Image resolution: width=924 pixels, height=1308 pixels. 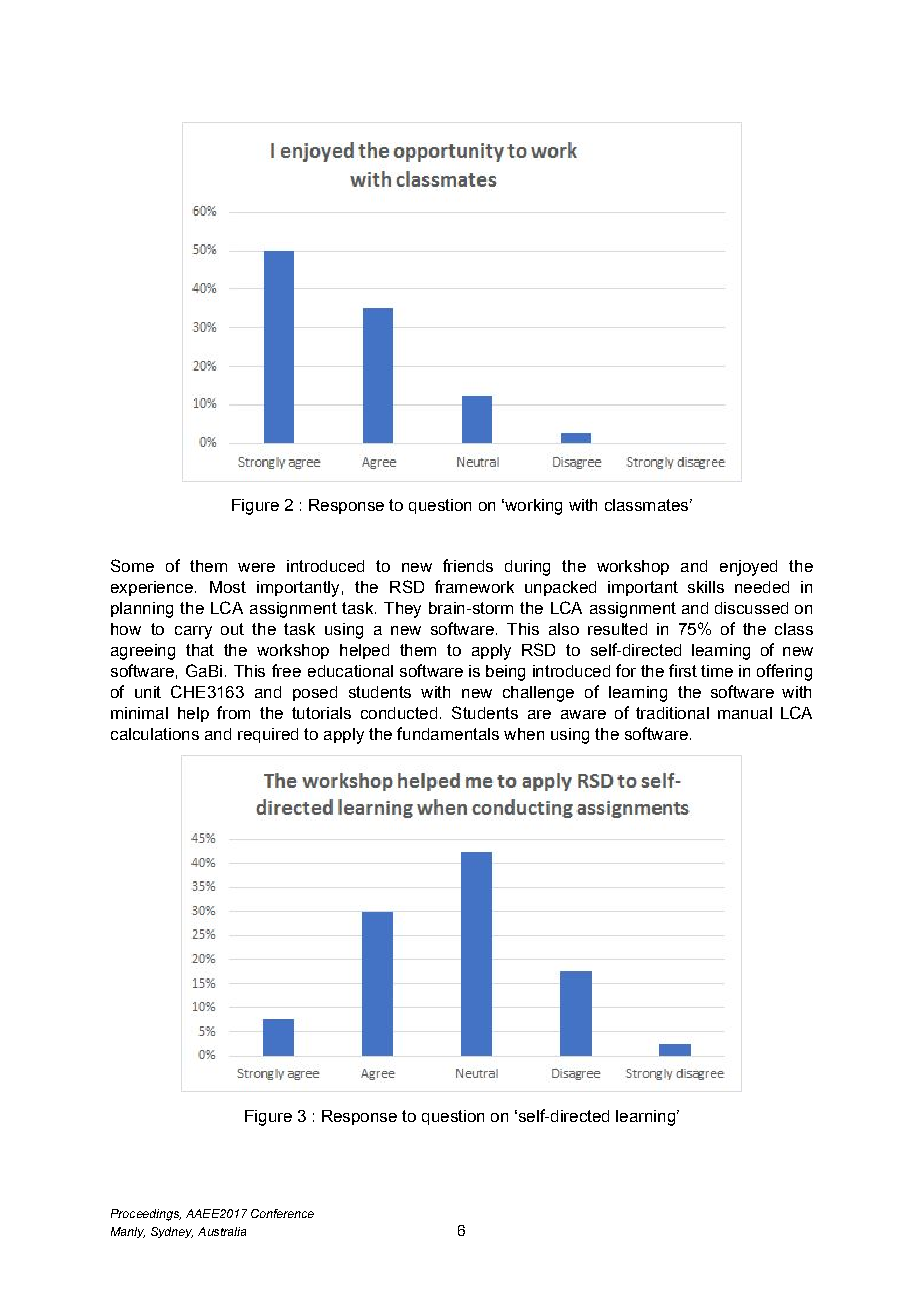 I want to click on friends, so click(x=468, y=565).
